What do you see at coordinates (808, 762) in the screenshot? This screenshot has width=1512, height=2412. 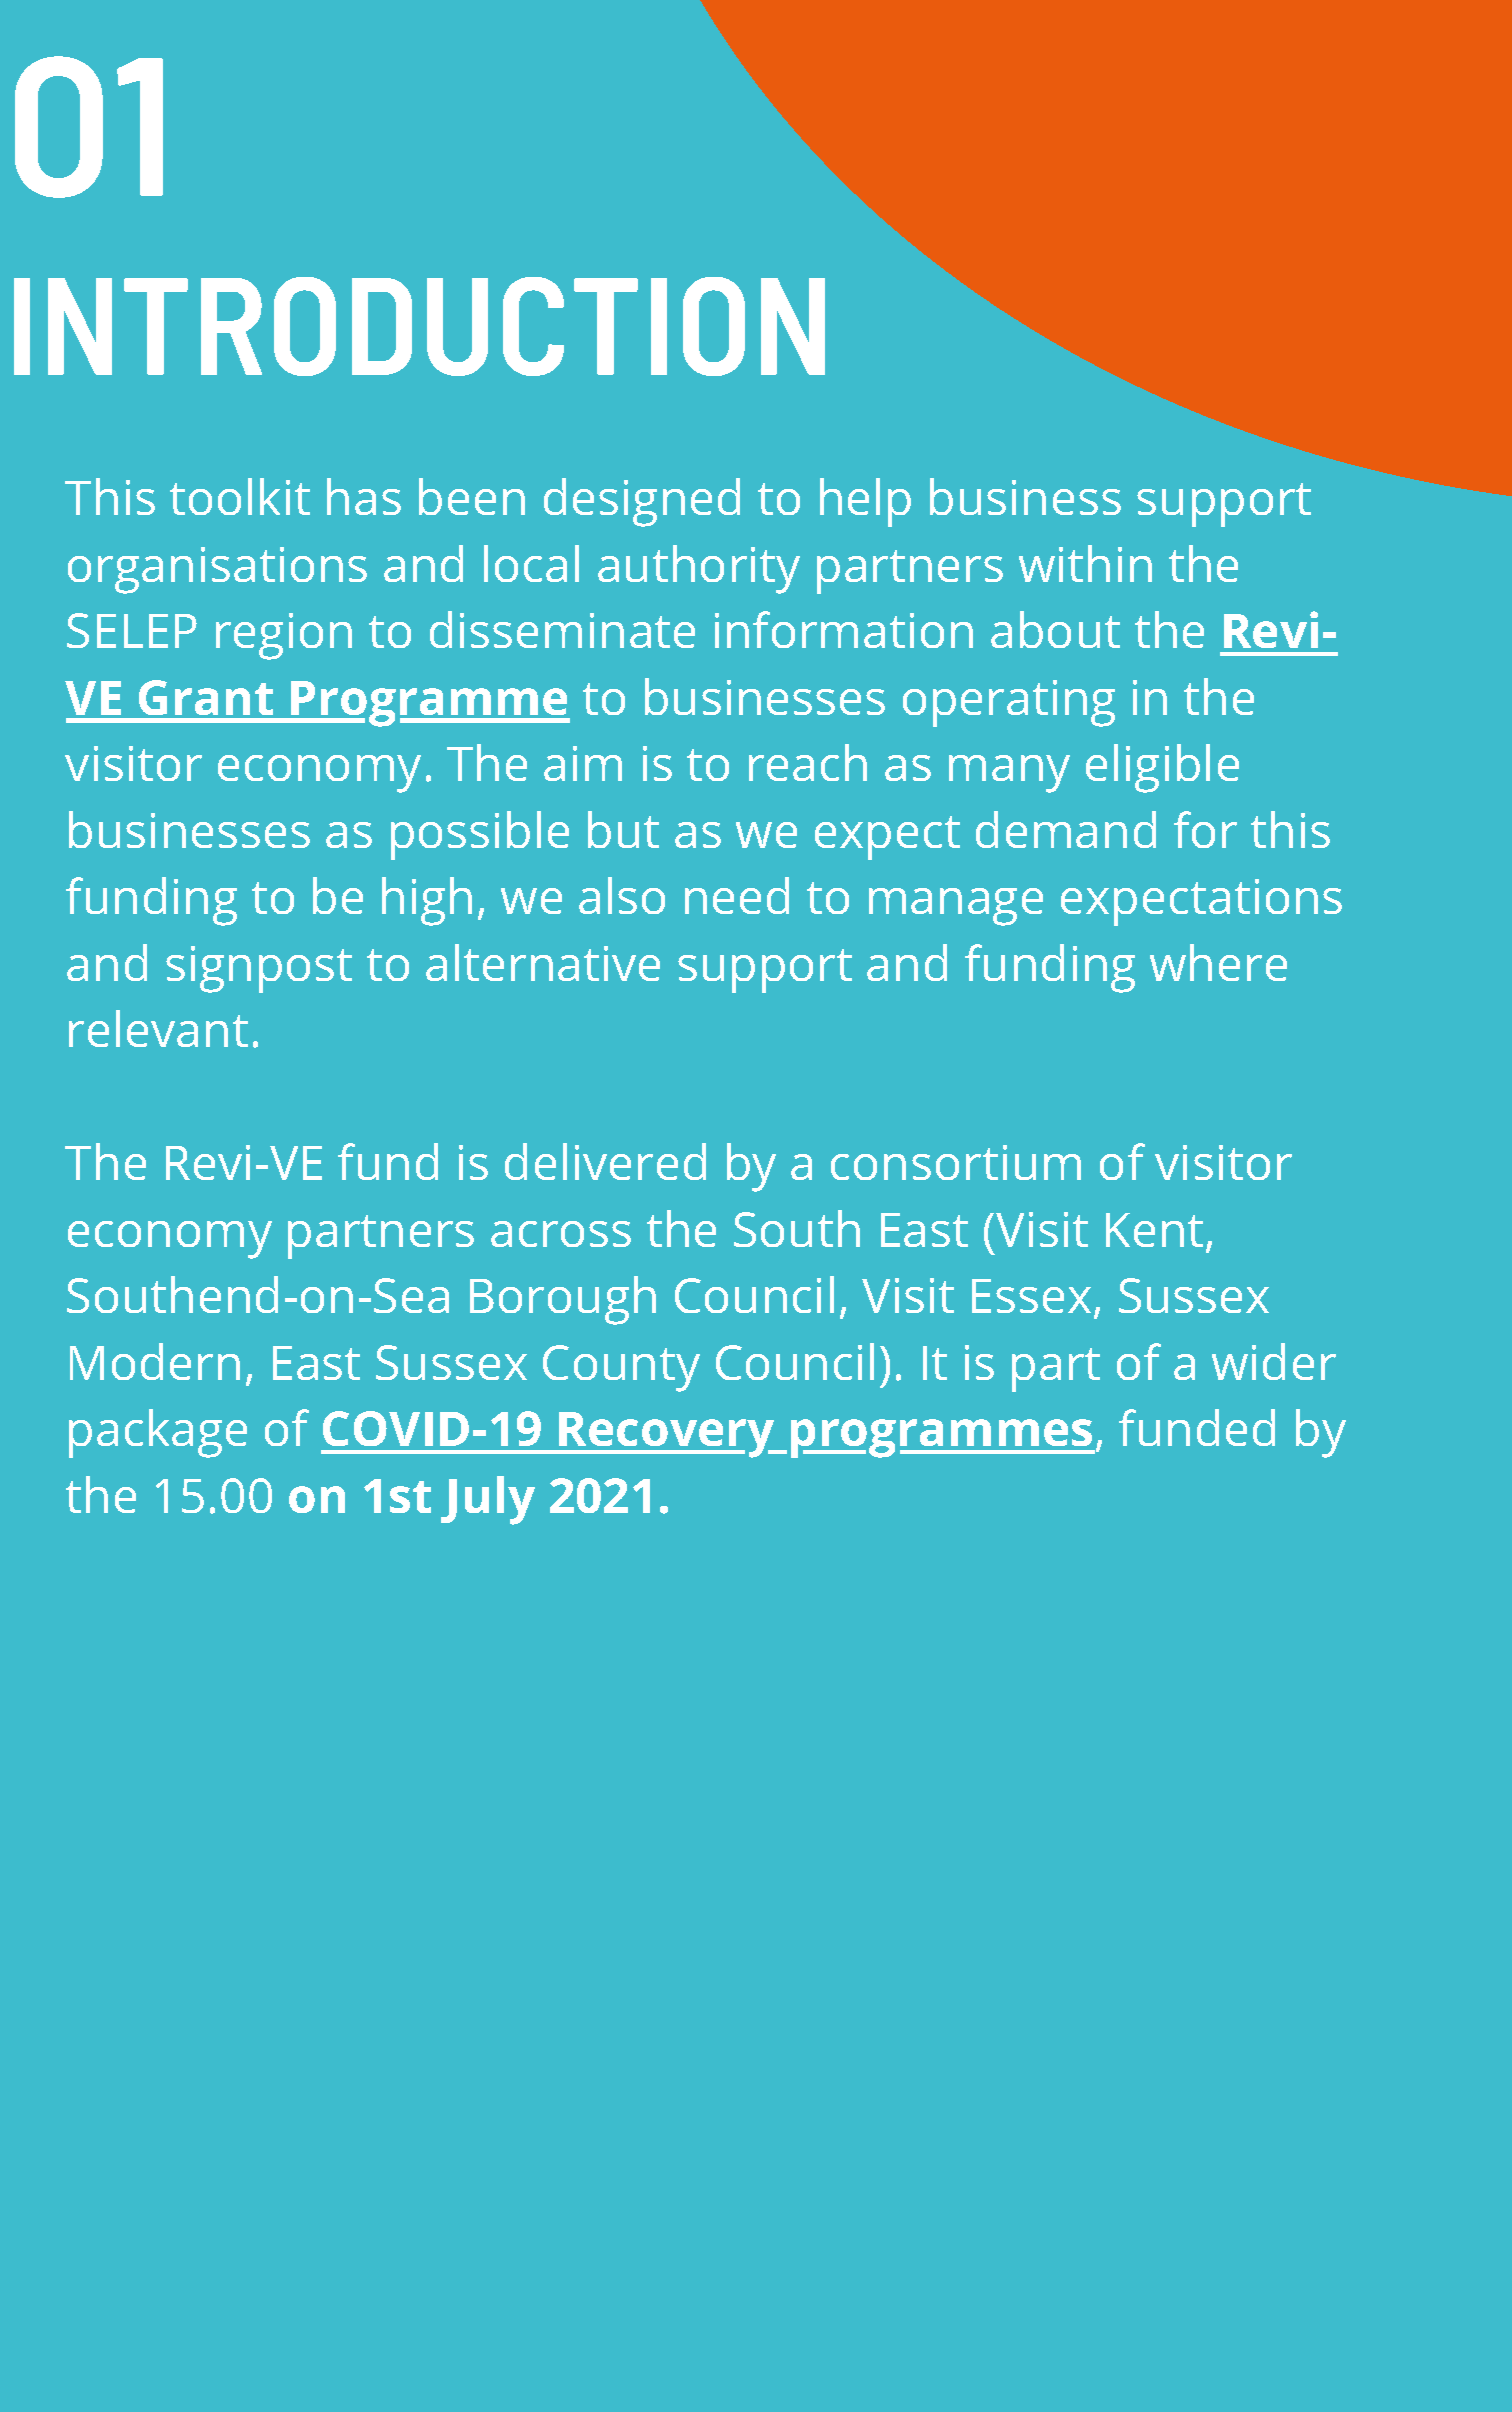 I see `reach` at bounding box center [808, 762].
